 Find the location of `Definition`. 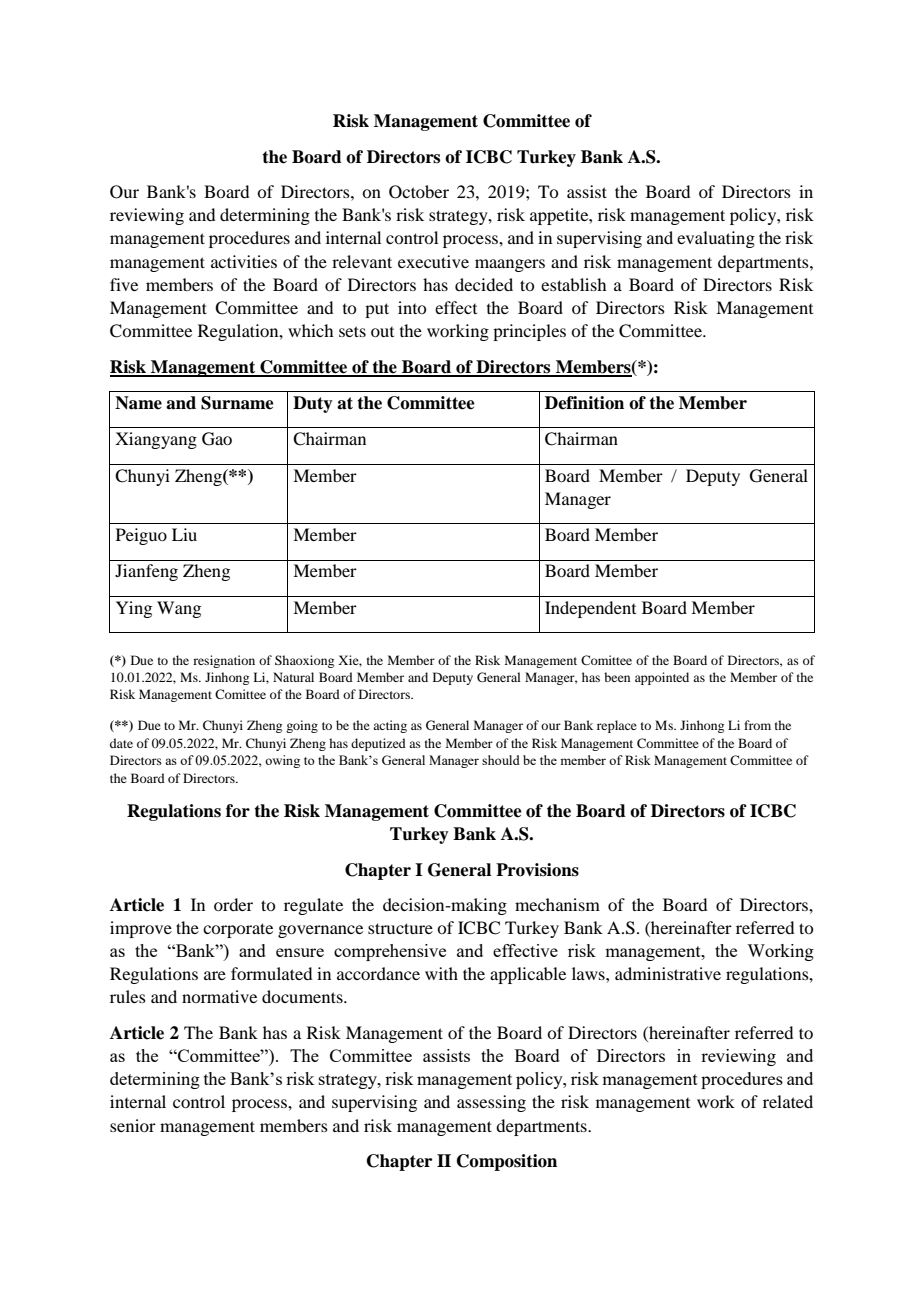

Definition is located at coordinates (584, 403).
